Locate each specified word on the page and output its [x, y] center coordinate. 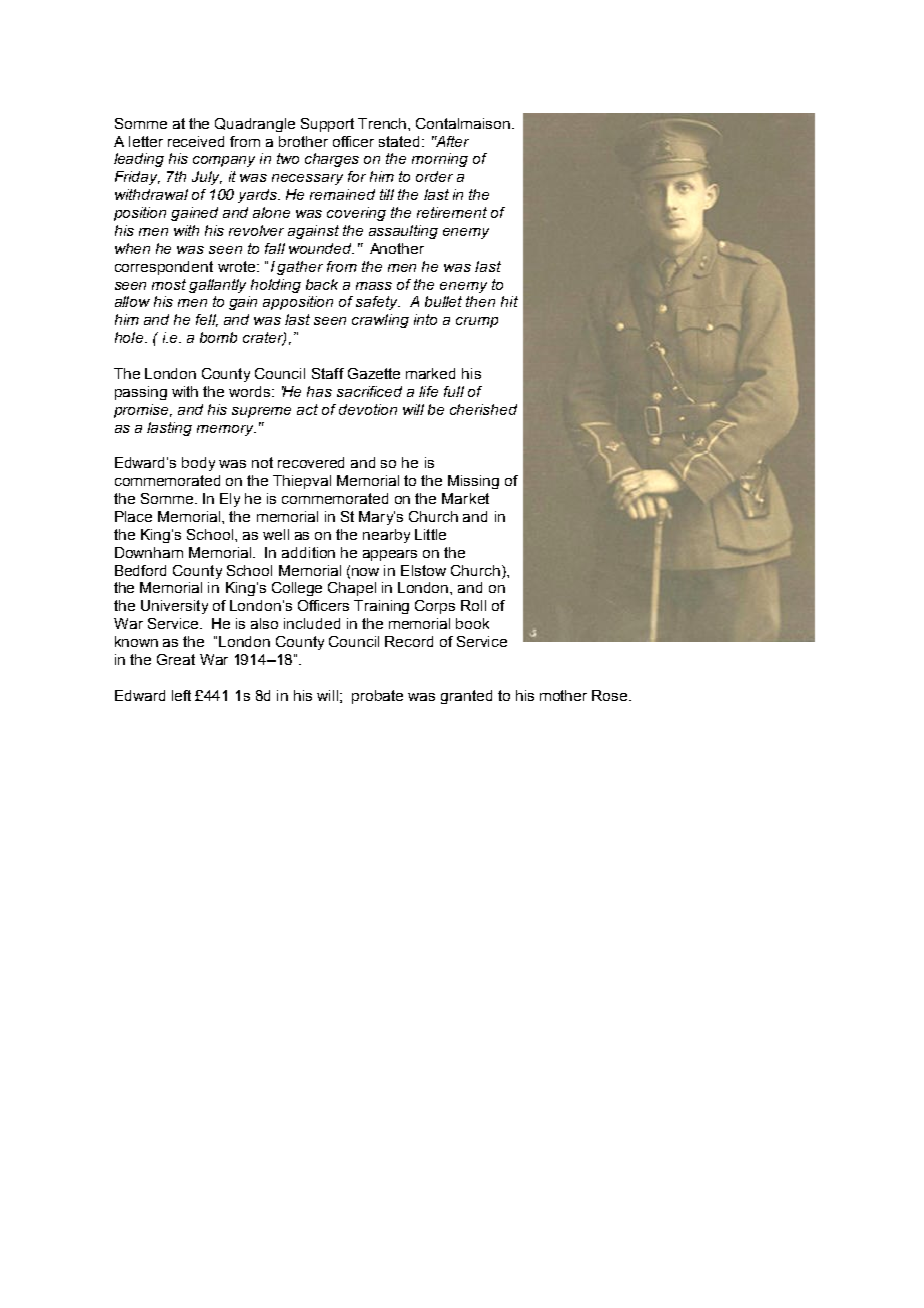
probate [377, 697]
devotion [368, 409]
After [451, 141]
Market [465, 498]
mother [563, 695]
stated [401, 141]
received [196, 141]
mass [374, 286]
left [181, 695]
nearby [386, 536]
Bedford [140, 570]
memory [226, 430]
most [169, 284]
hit [509, 301]
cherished [483, 409]
